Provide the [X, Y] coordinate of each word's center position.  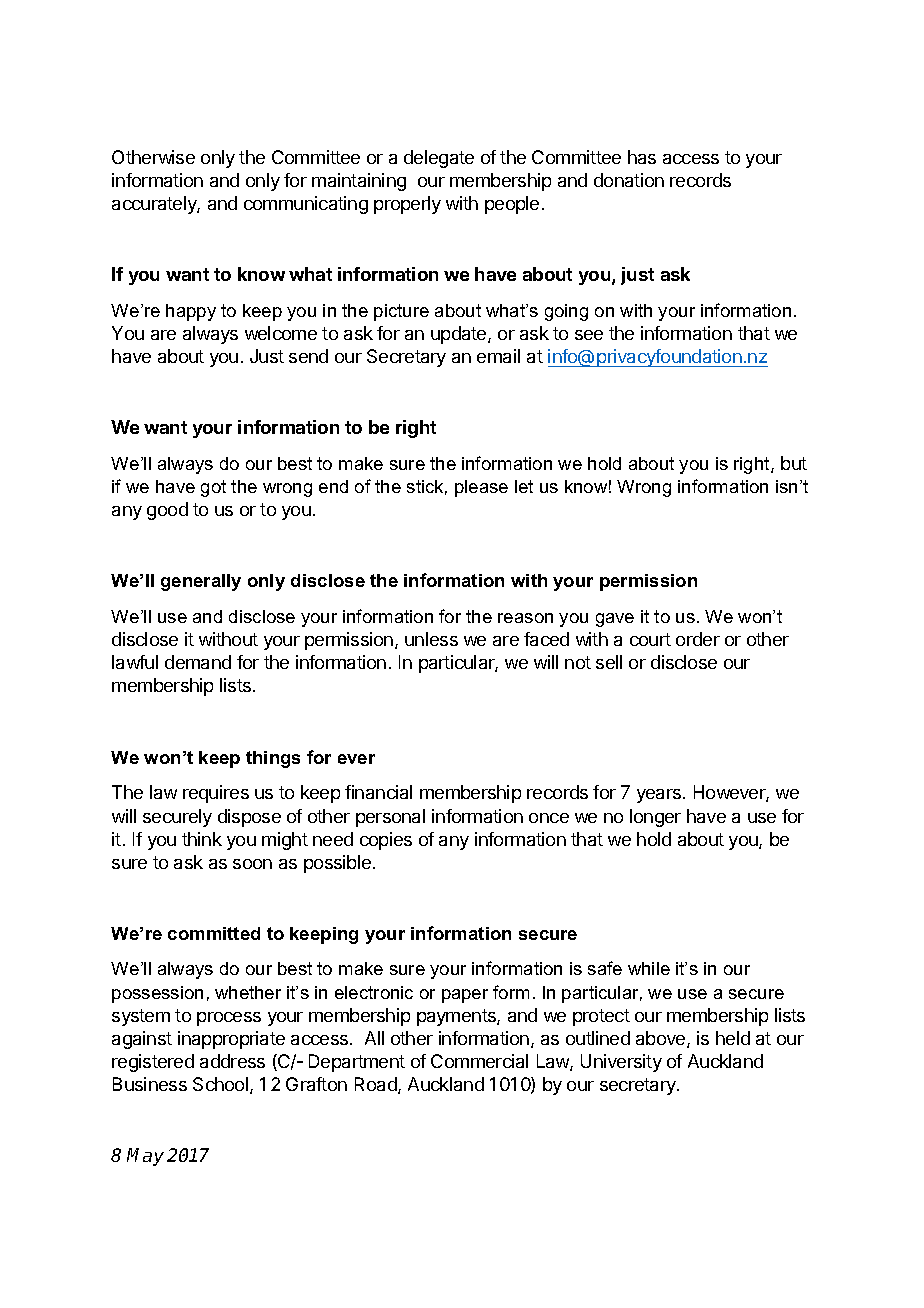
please [481, 488]
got [213, 488]
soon [252, 864]
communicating [306, 205]
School [222, 1085]
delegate [439, 159]
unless [431, 639]
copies [386, 841]
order [698, 639]
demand [198, 662]
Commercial [479, 1061]
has [642, 157]
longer [655, 818]
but [794, 463]
